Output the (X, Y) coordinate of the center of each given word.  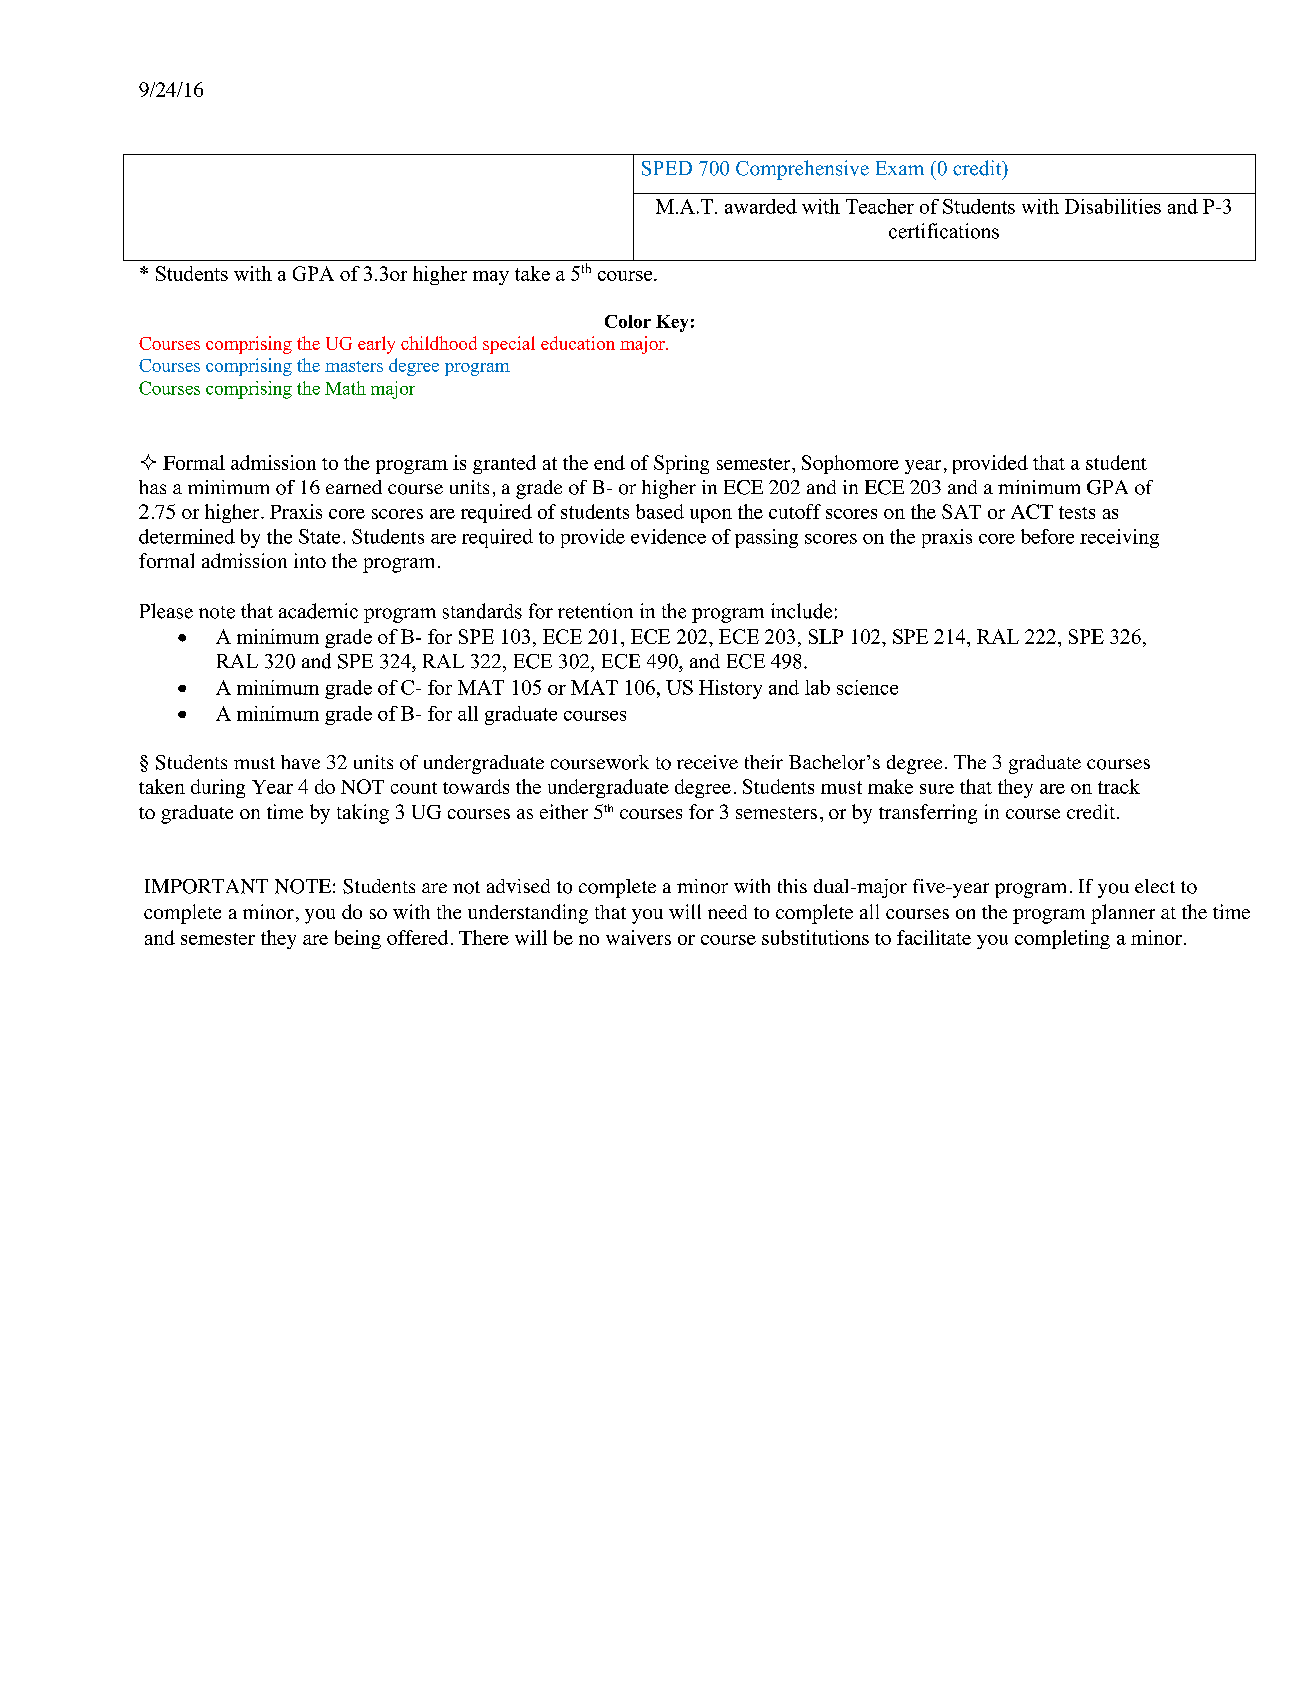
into (310, 560)
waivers (638, 937)
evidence (668, 536)
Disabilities (1113, 206)
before (1047, 536)
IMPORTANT (206, 886)
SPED (667, 168)
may (491, 278)
